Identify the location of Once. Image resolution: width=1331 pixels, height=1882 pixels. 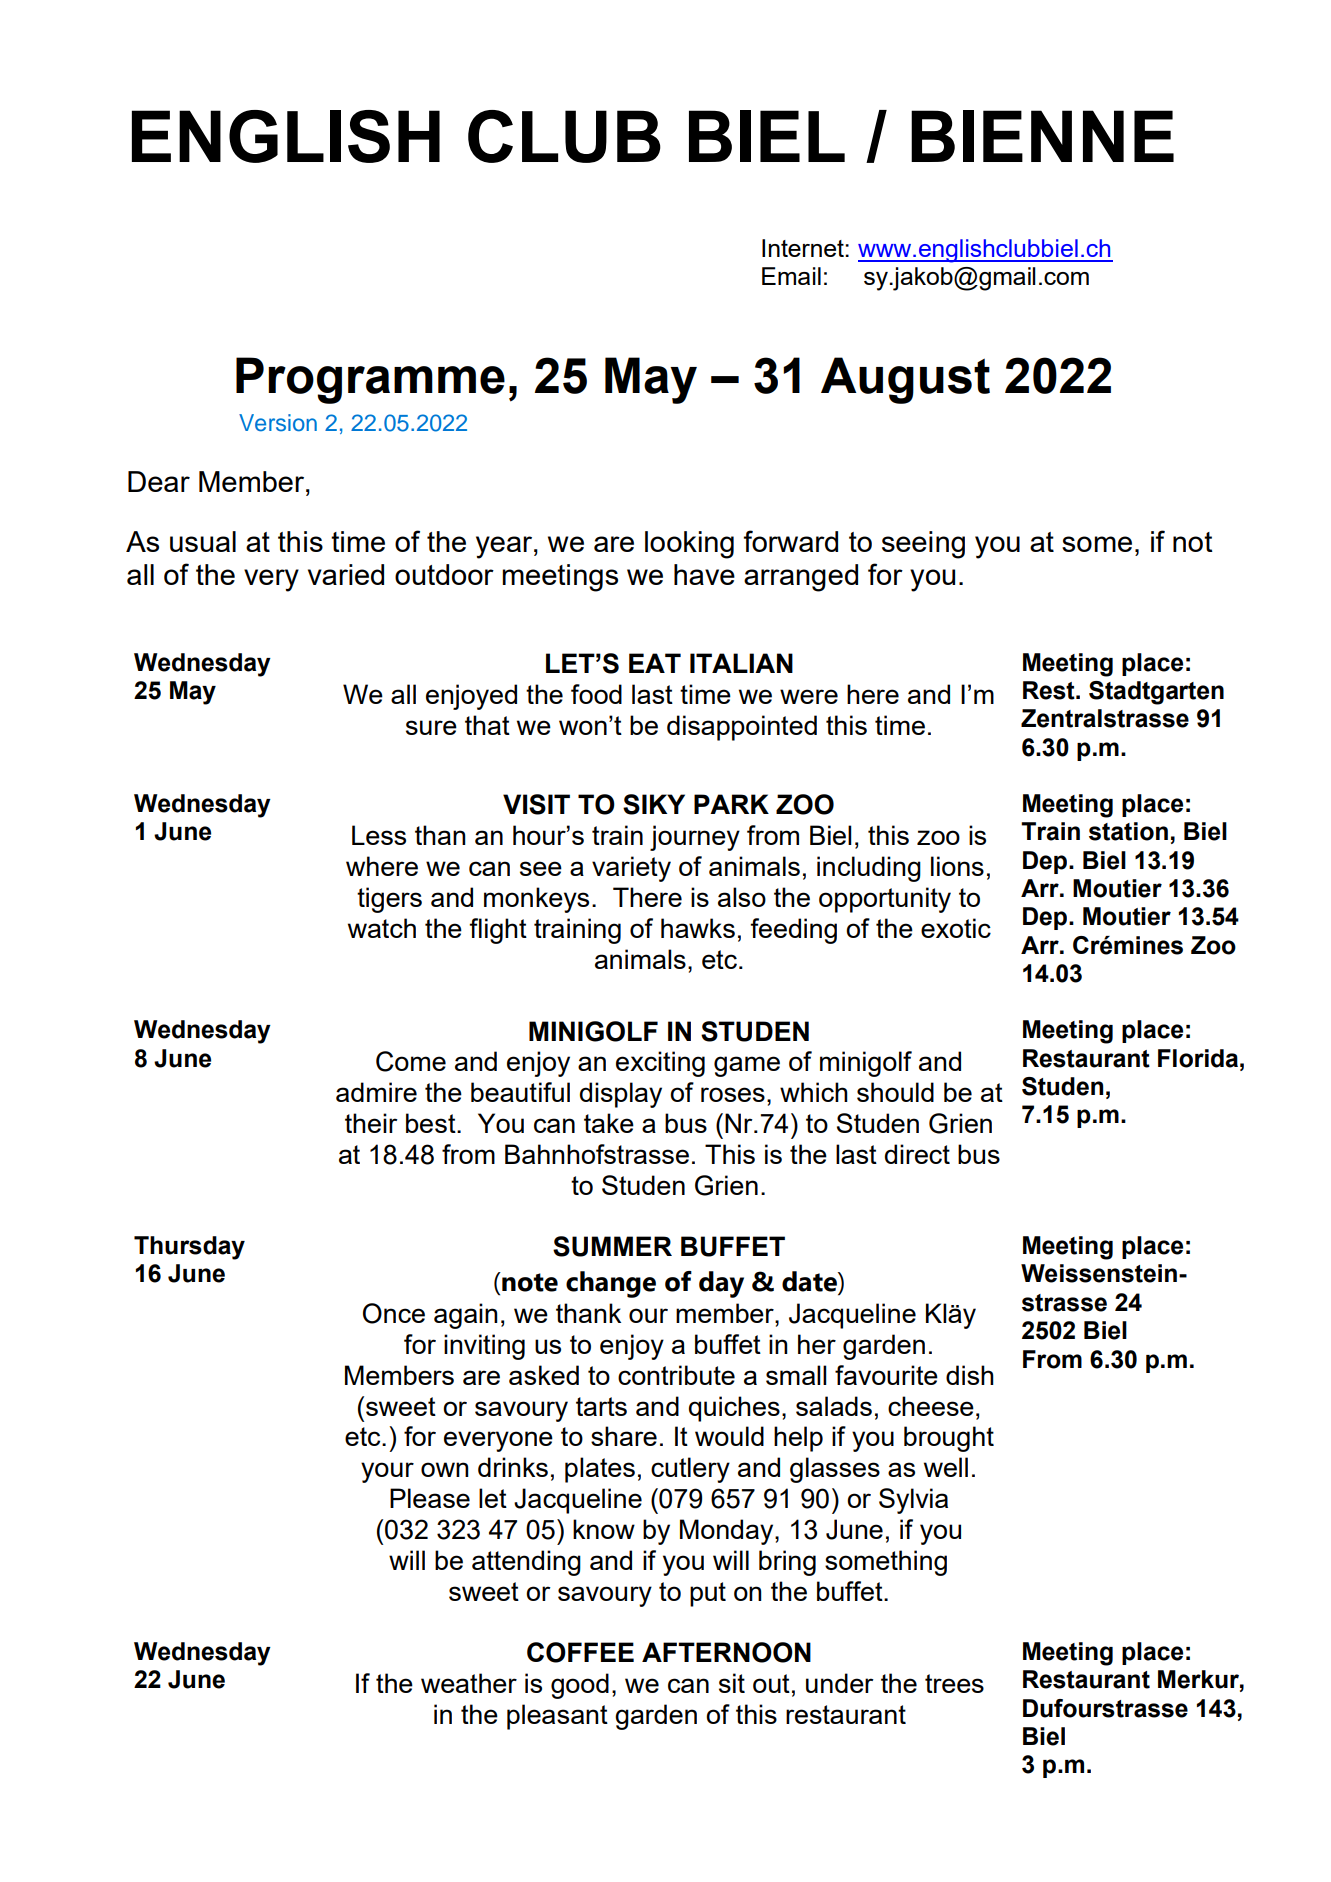
(394, 1313).
